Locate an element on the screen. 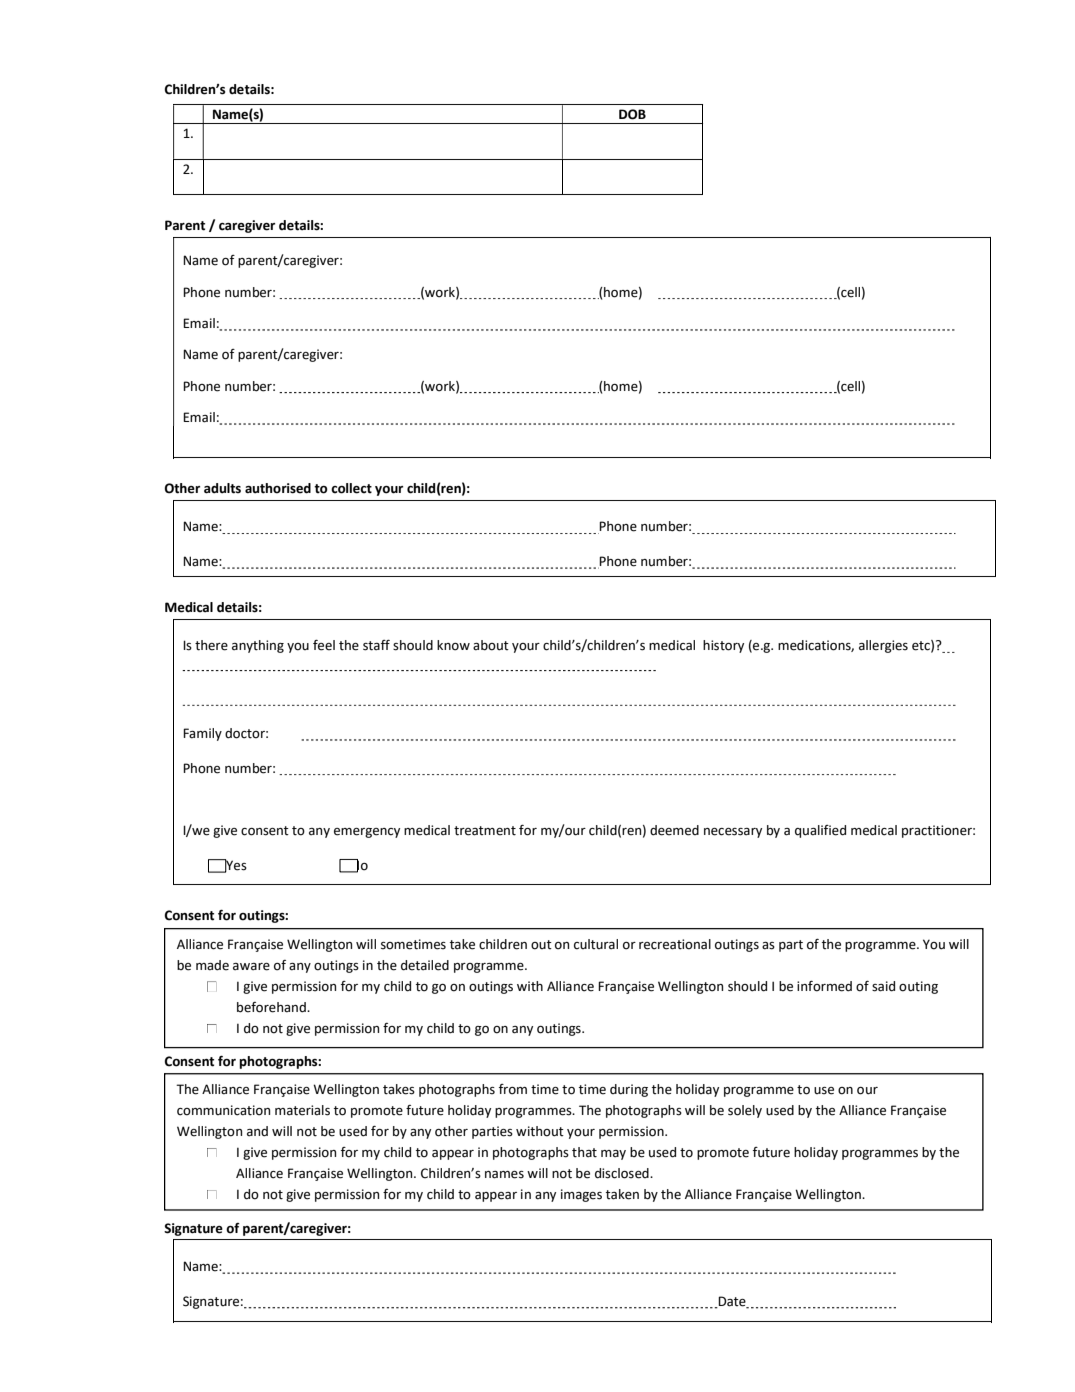 The height and width of the screenshot is (1392, 1075). about is located at coordinates (491, 645).
